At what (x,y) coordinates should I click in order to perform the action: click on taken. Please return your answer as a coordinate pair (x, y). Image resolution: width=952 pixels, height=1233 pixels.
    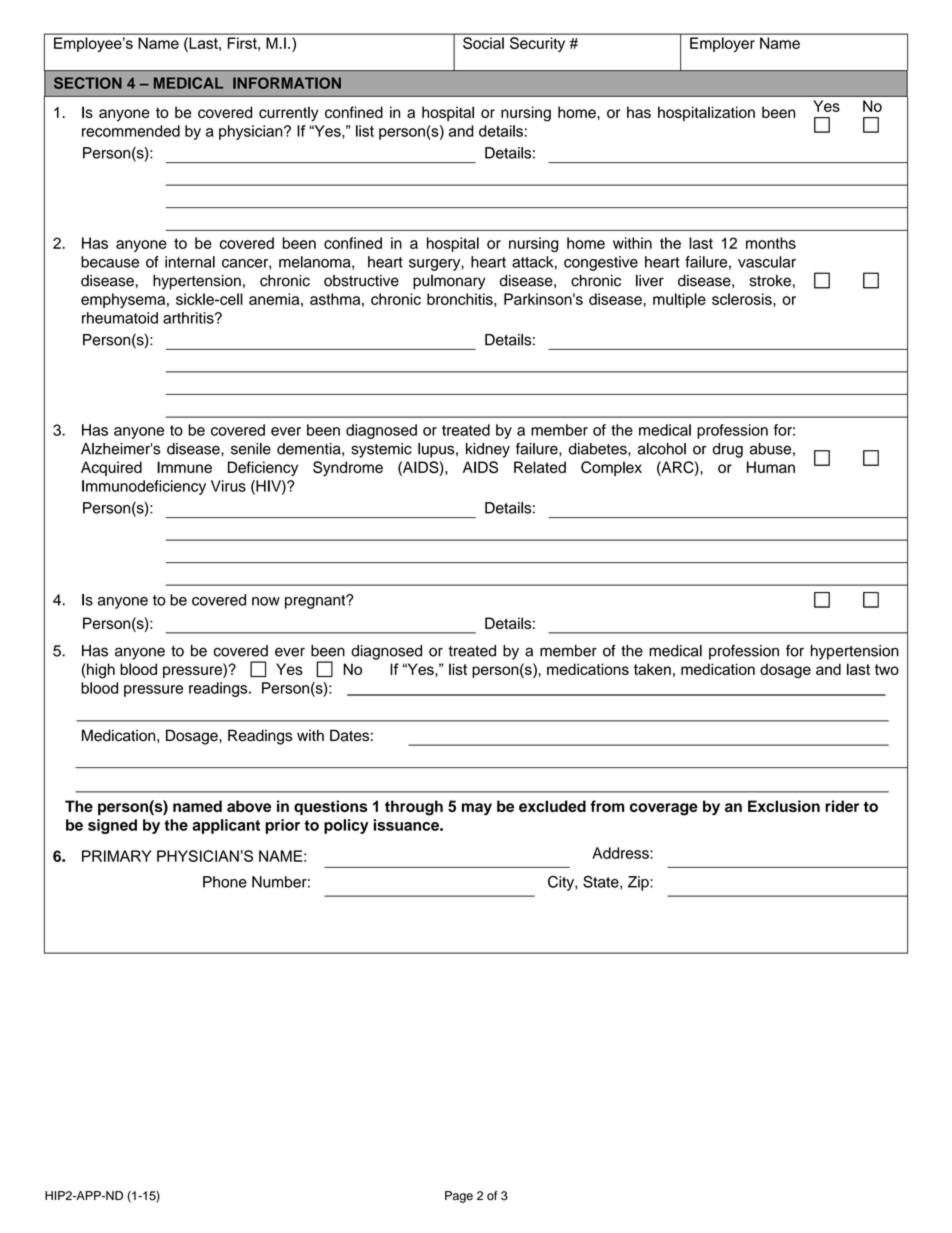
    Looking at the image, I should click on (652, 669).
